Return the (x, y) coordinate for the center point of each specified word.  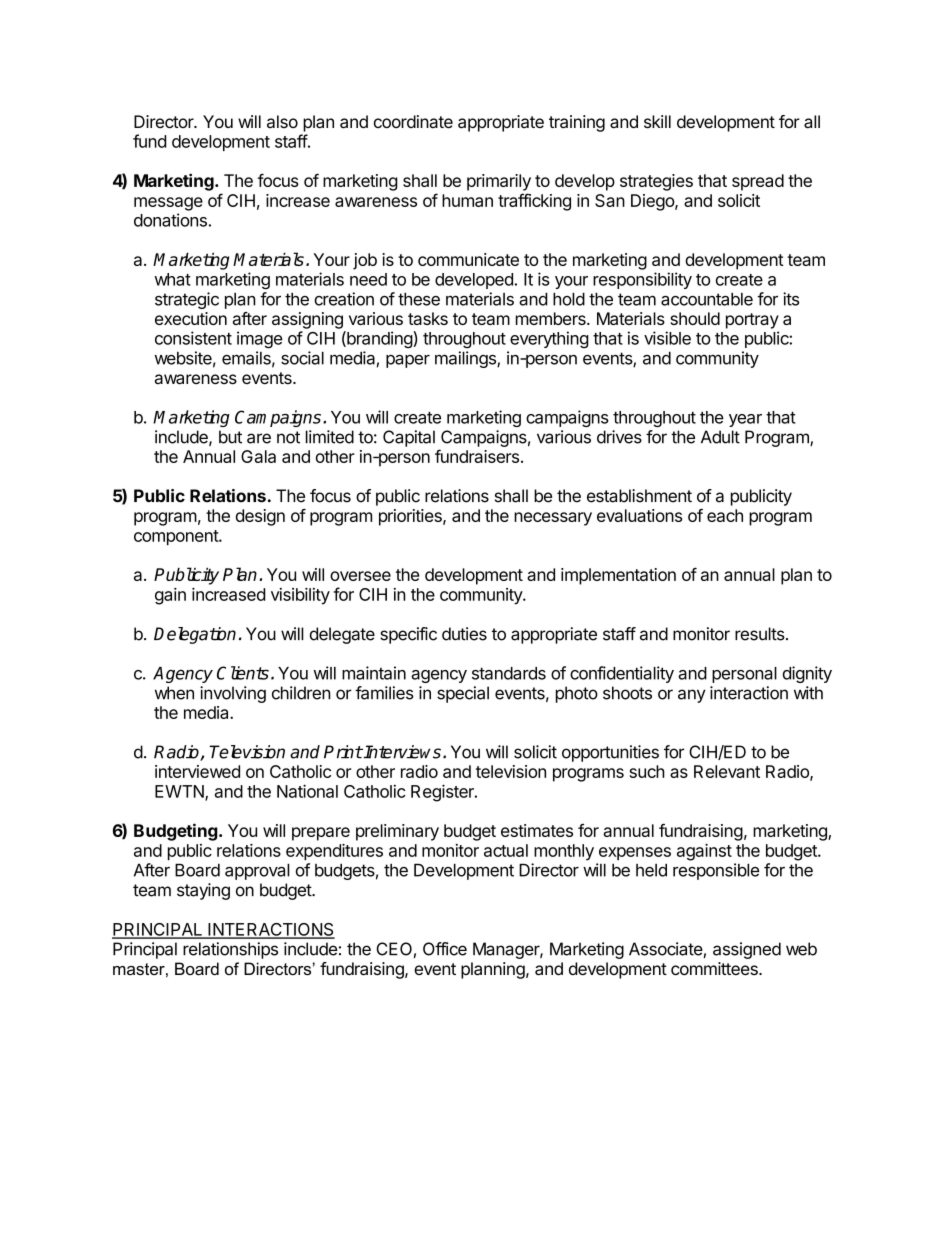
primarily (499, 182)
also (282, 121)
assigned (747, 950)
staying (203, 891)
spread (758, 182)
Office (445, 949)
